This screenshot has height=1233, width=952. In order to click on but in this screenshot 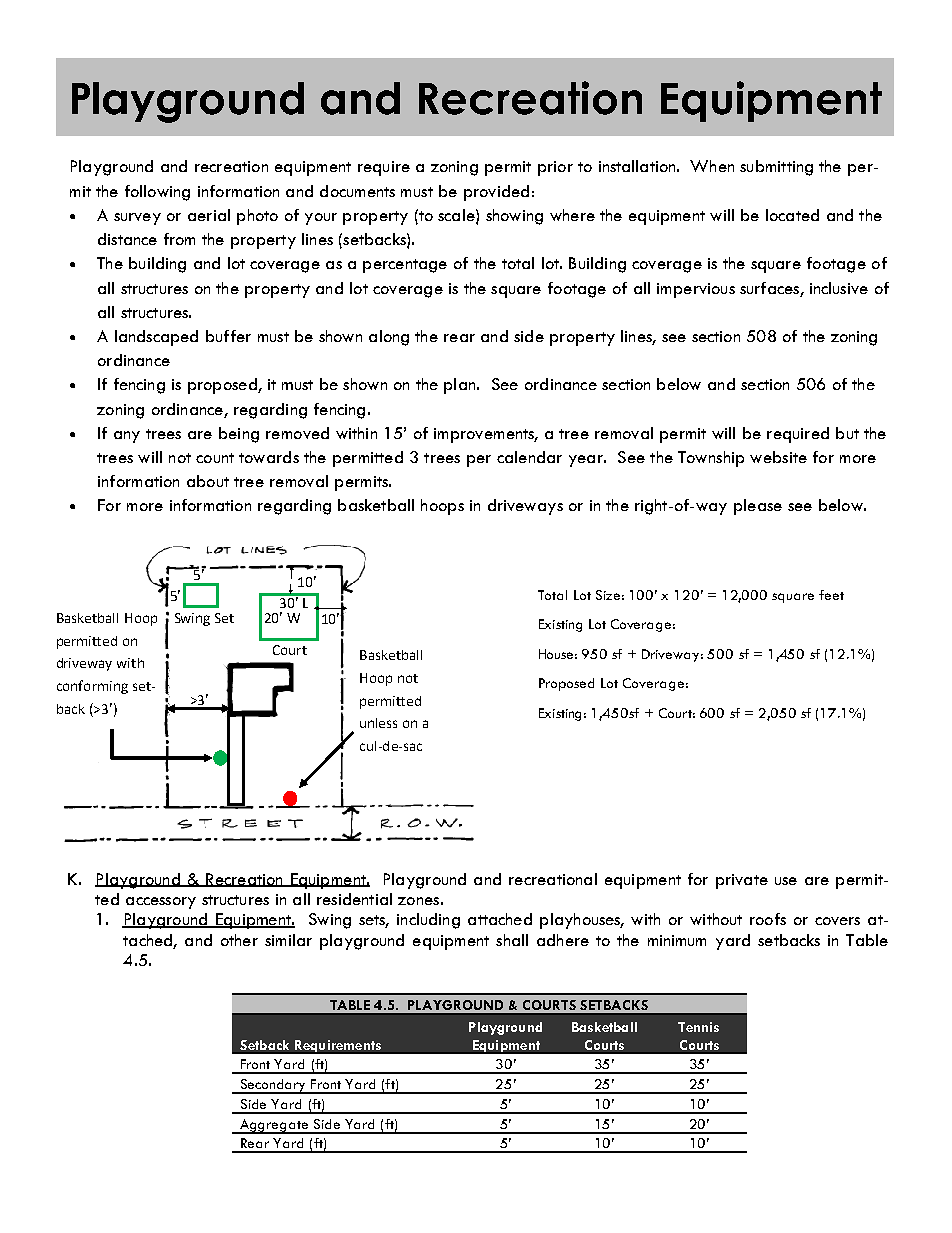, I will do `click(847, 433)`.
